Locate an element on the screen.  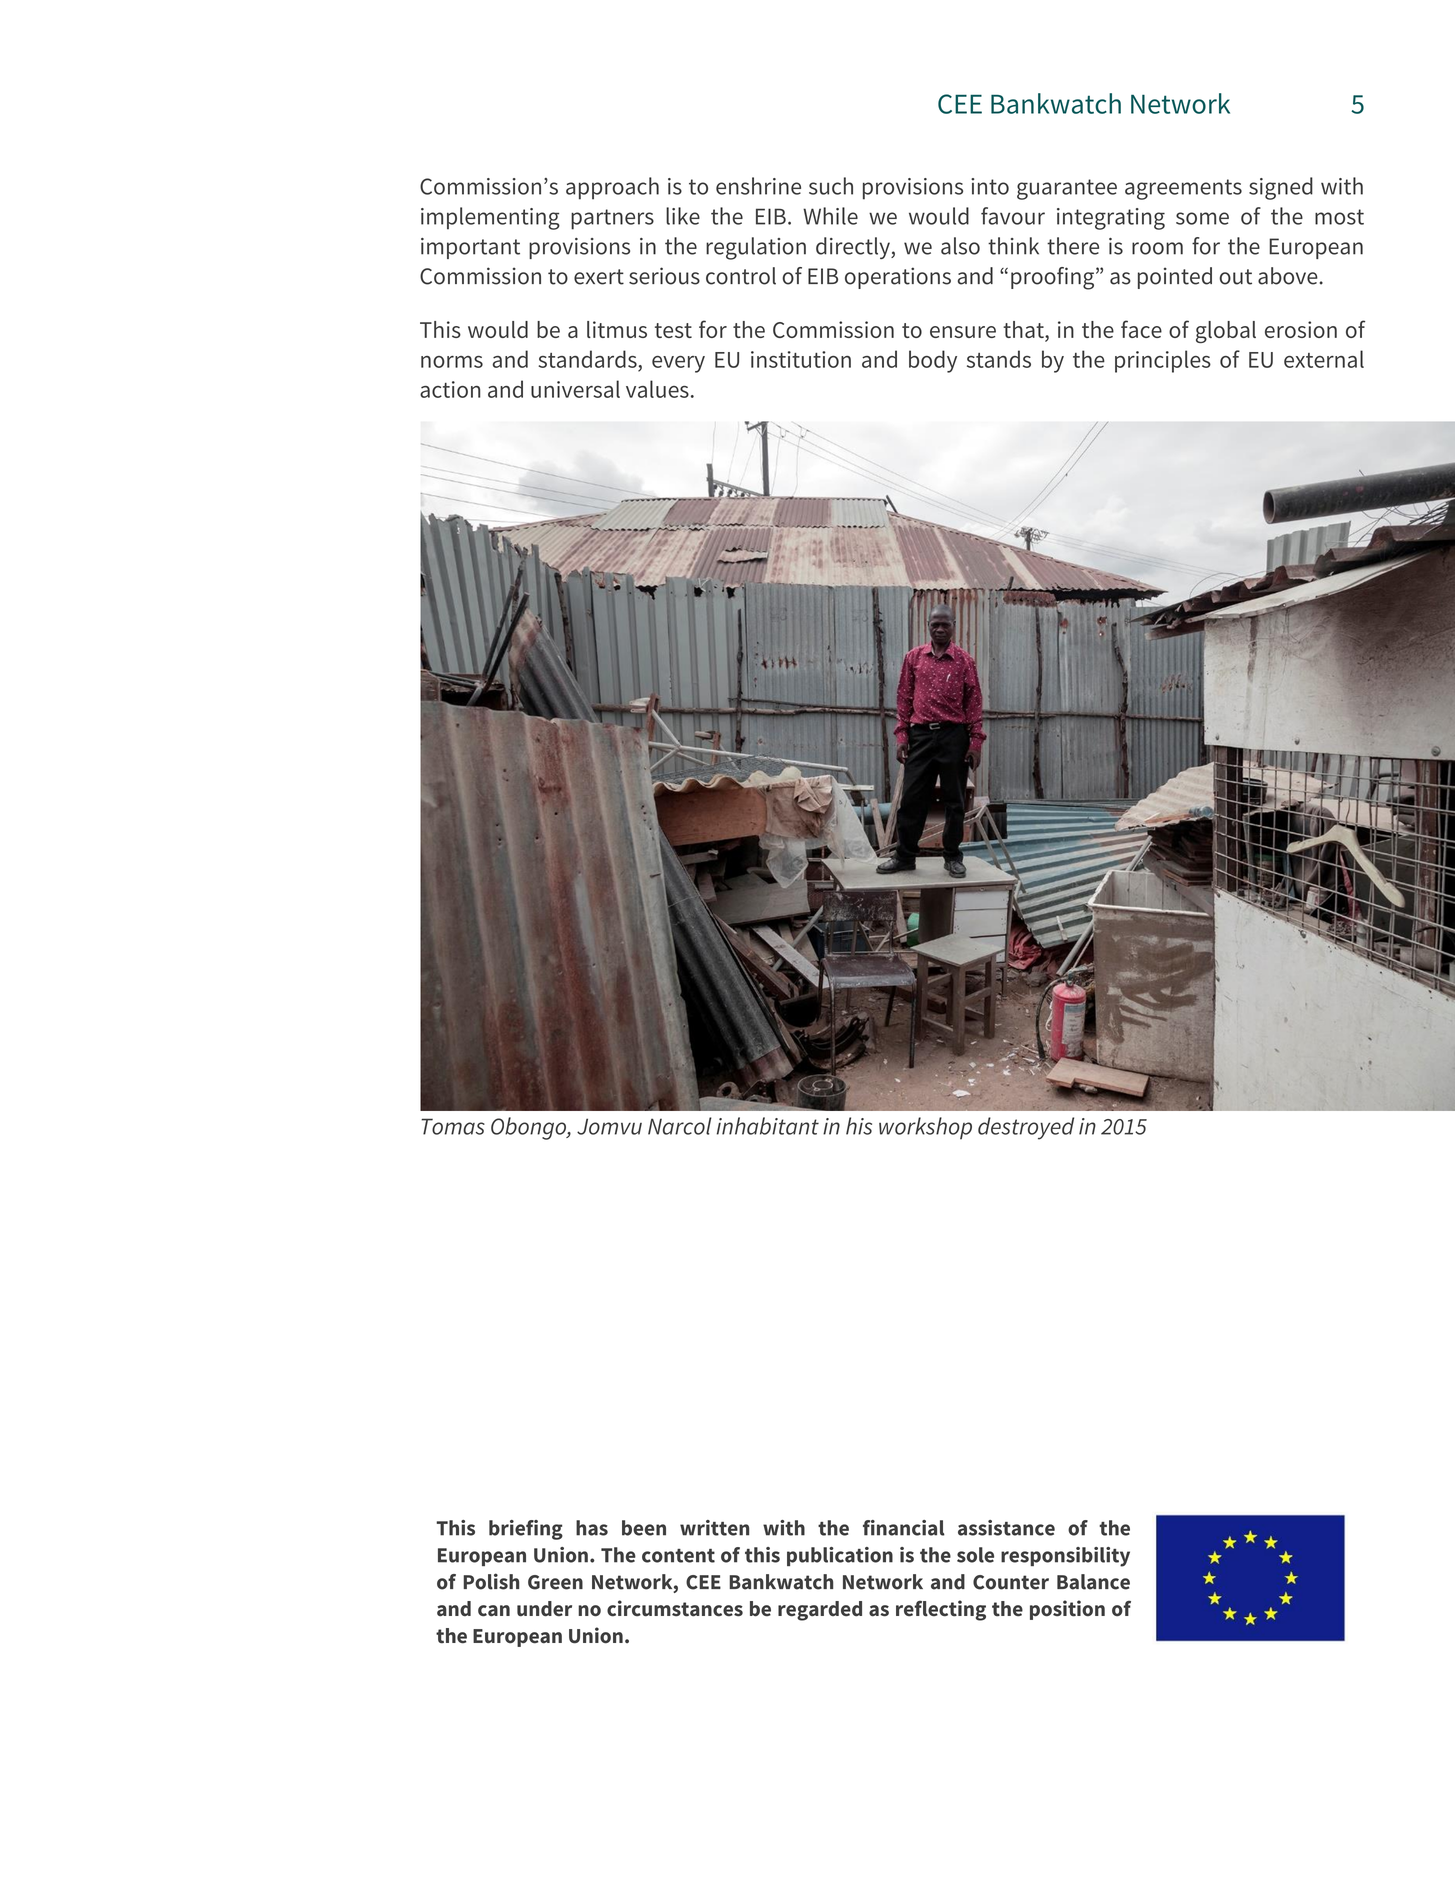
Tomas is located at coordinates (453, 1126).
